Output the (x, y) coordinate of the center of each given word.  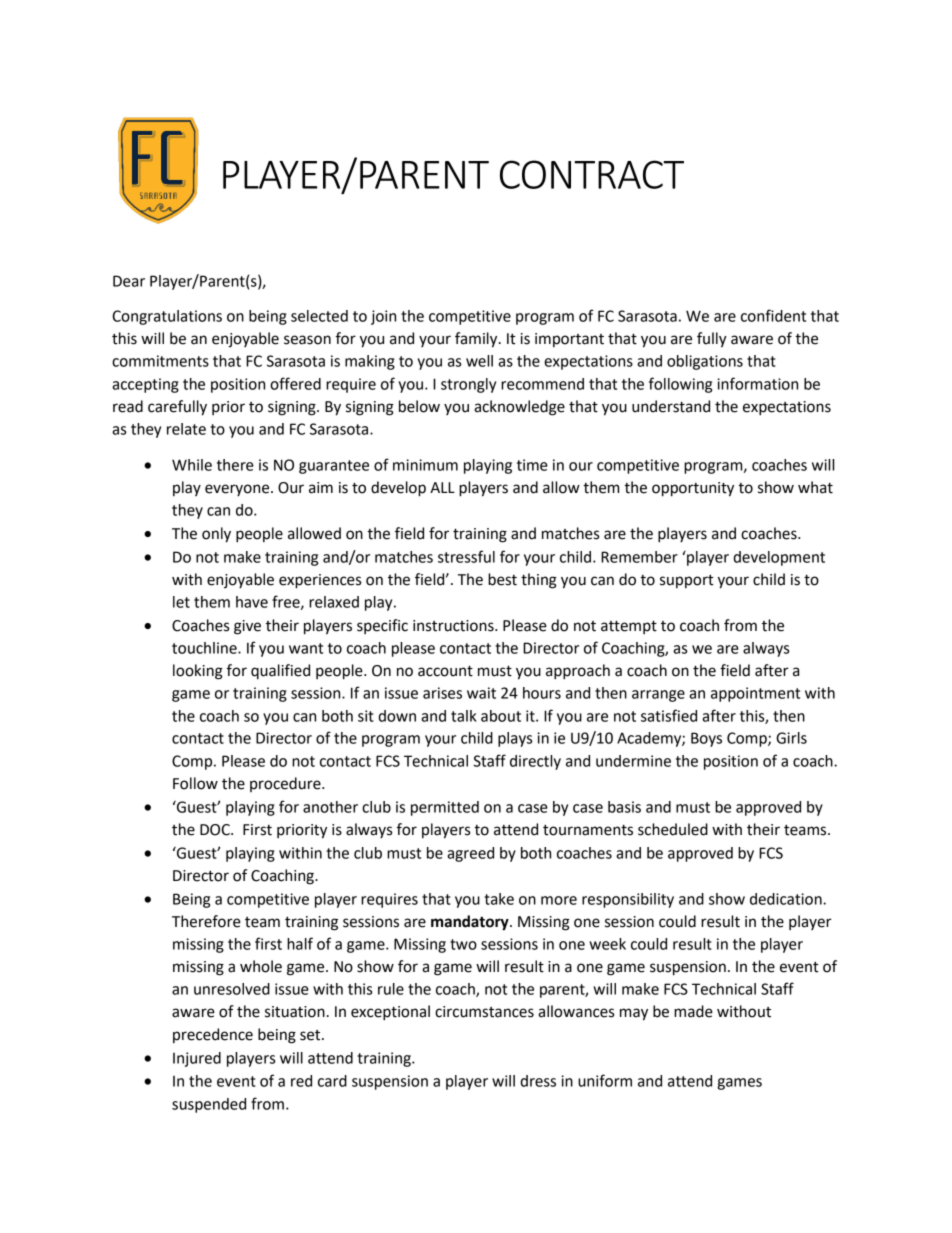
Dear (129, 281)
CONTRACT (592, 174)
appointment (755, 694)
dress (538, 1081)
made (693, 1011)
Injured (197, 1059)
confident (773, 315)
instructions (454, 626)
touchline (205, 648)
